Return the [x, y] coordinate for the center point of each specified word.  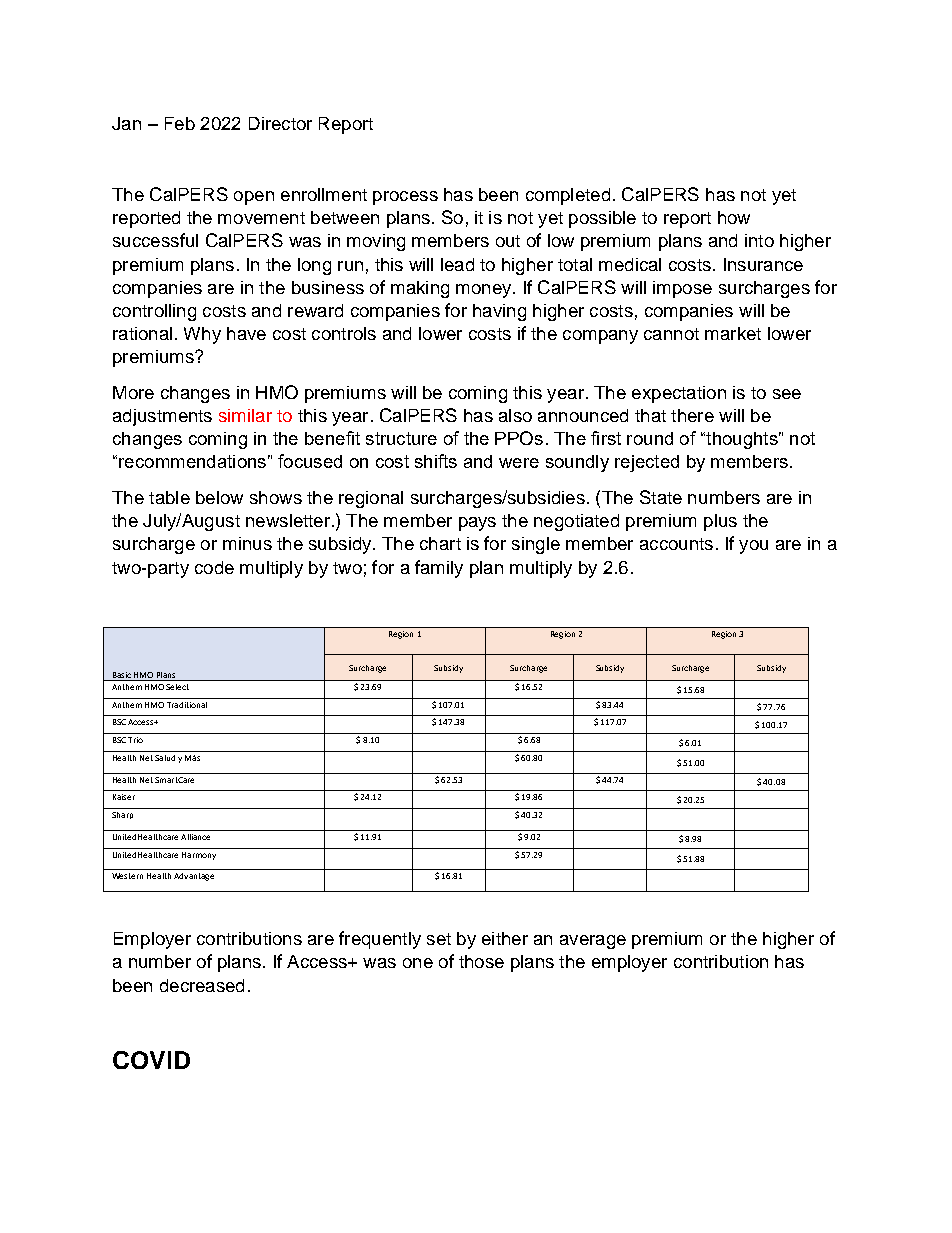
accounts [676, 544]
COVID [151, 1060]
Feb [180, 123]
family [439, 569]
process [405, 198]
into [759, 240]
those [481, 961]
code [214, 567]
